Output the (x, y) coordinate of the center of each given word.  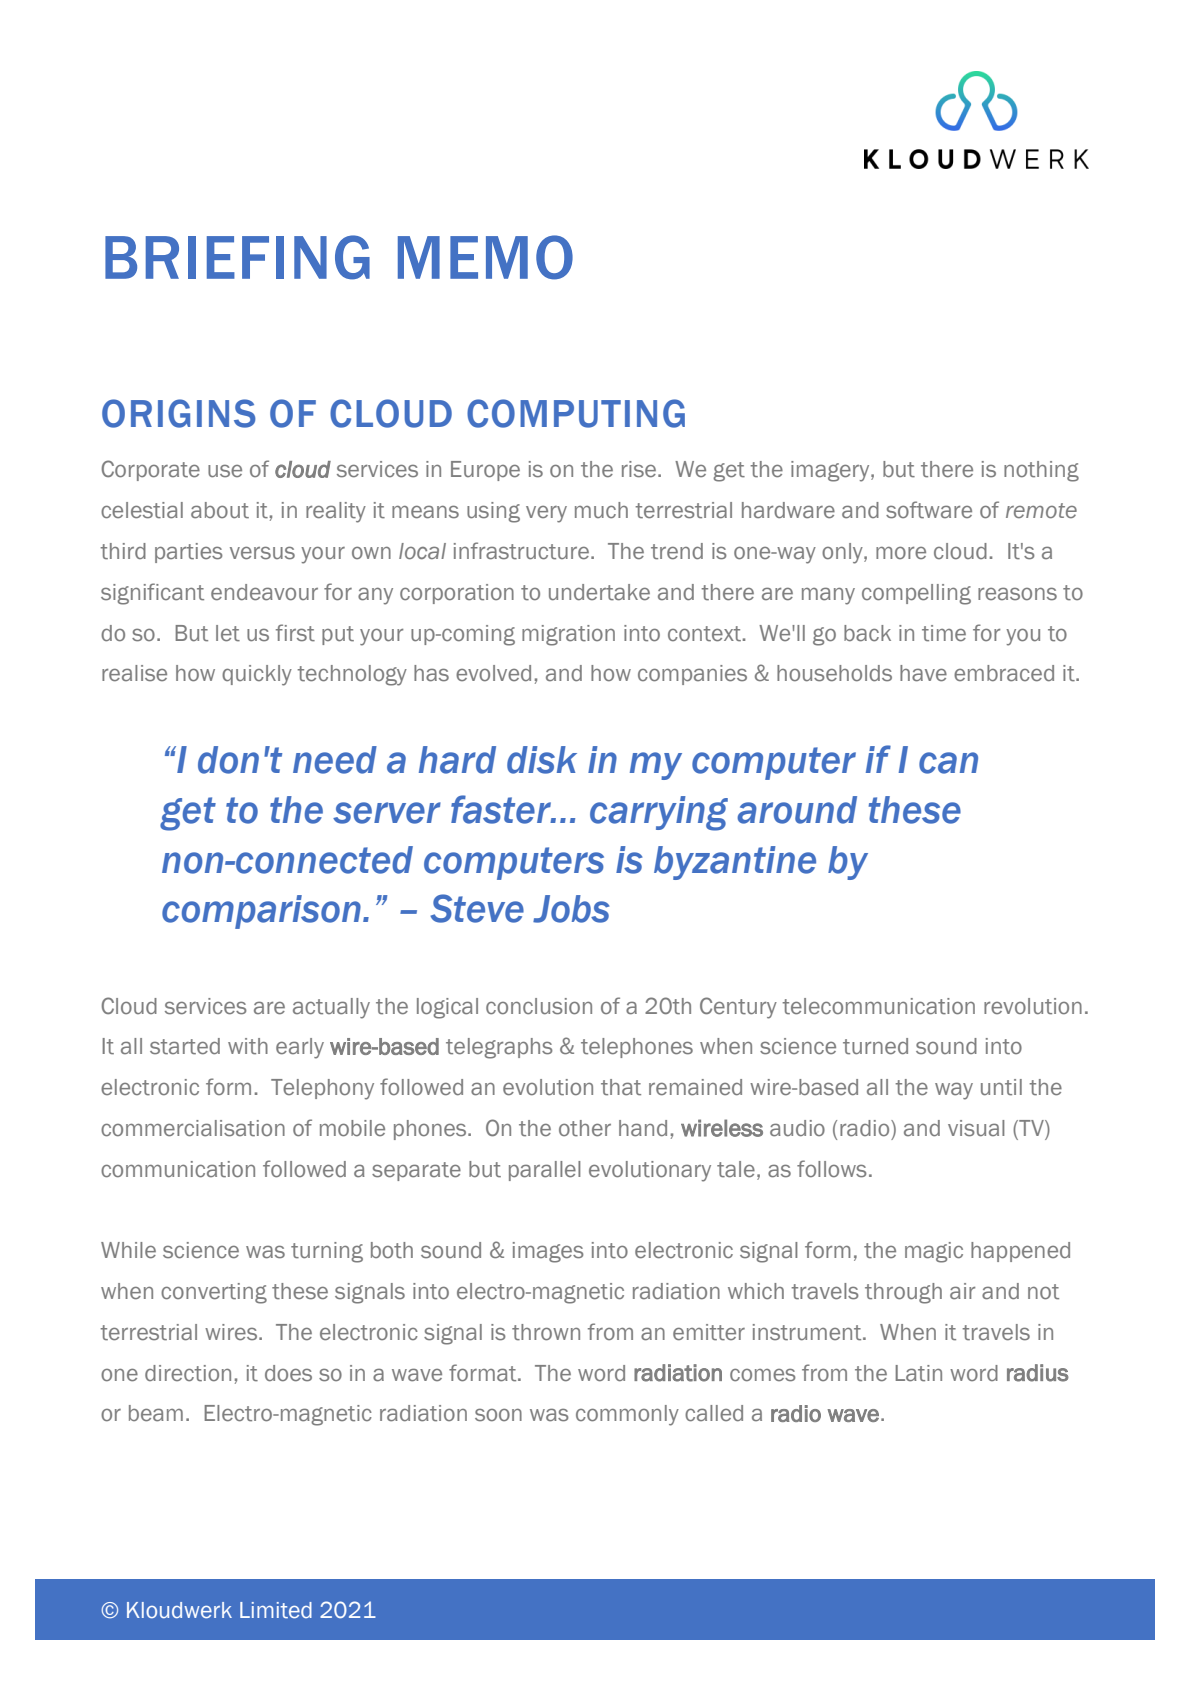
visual (976, 1128)
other (585, 1128)
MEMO (485, 257)
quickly (257, 675)
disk (542, 760)
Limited (276, 1610)
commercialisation (193, 1128)
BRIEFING (237, 257)
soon (498, 1415)
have (923, 673)
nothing (1041, 471)
